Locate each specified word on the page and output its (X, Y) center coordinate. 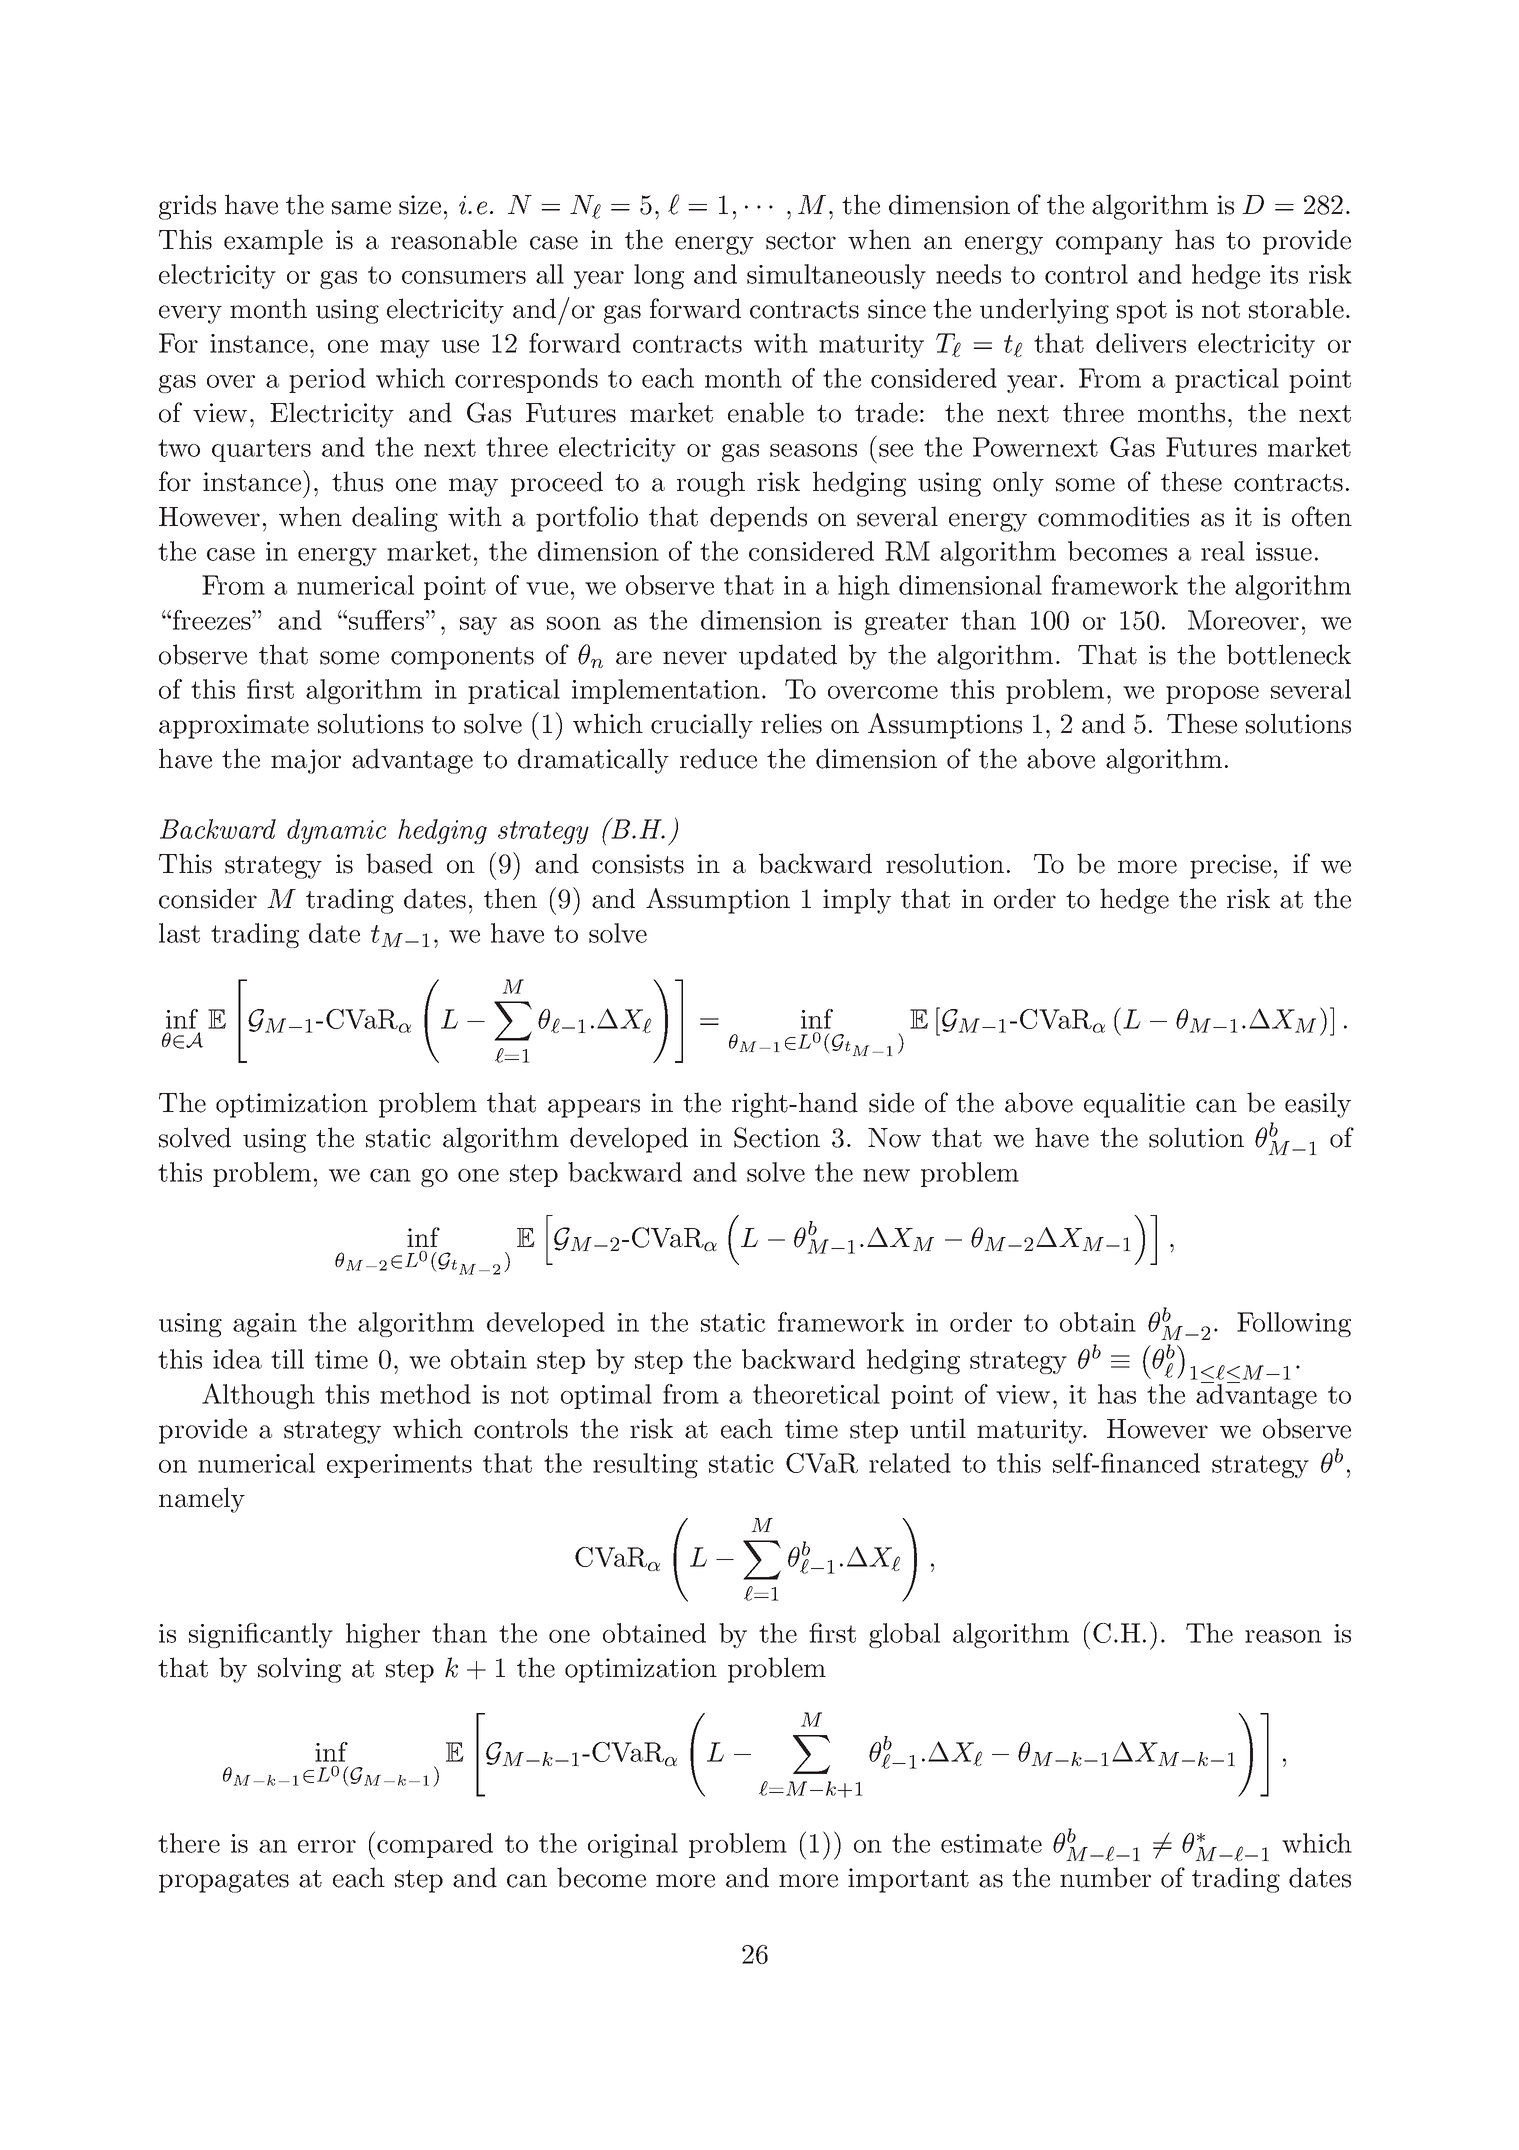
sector (801, 241)
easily (1318, 1105)
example (273, 242)
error (327, 1846)
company (1109, 245)
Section (777, 1137)
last (179, 933)
